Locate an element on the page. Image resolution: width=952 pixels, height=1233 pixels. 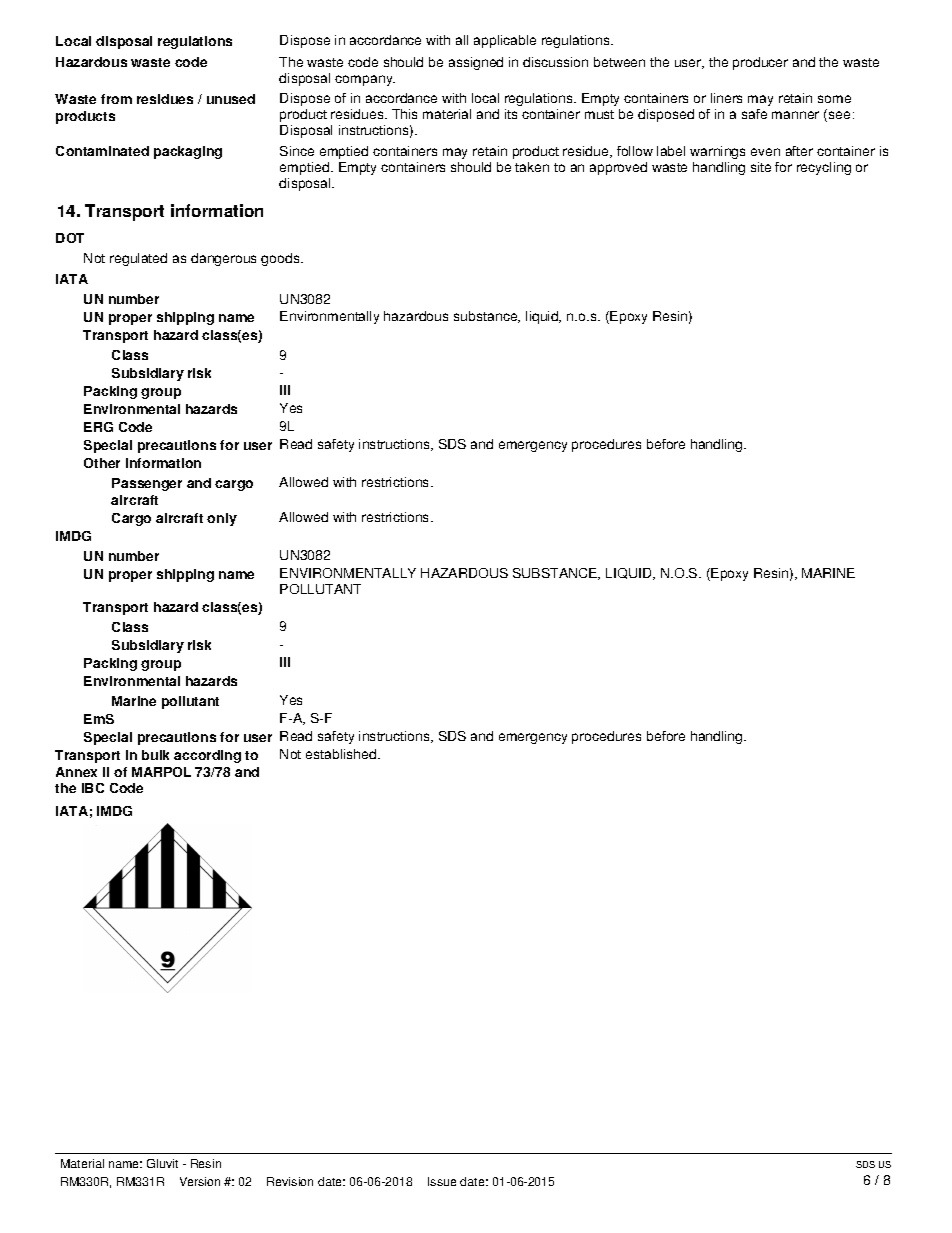
only is located at coordinates (222, 519).
